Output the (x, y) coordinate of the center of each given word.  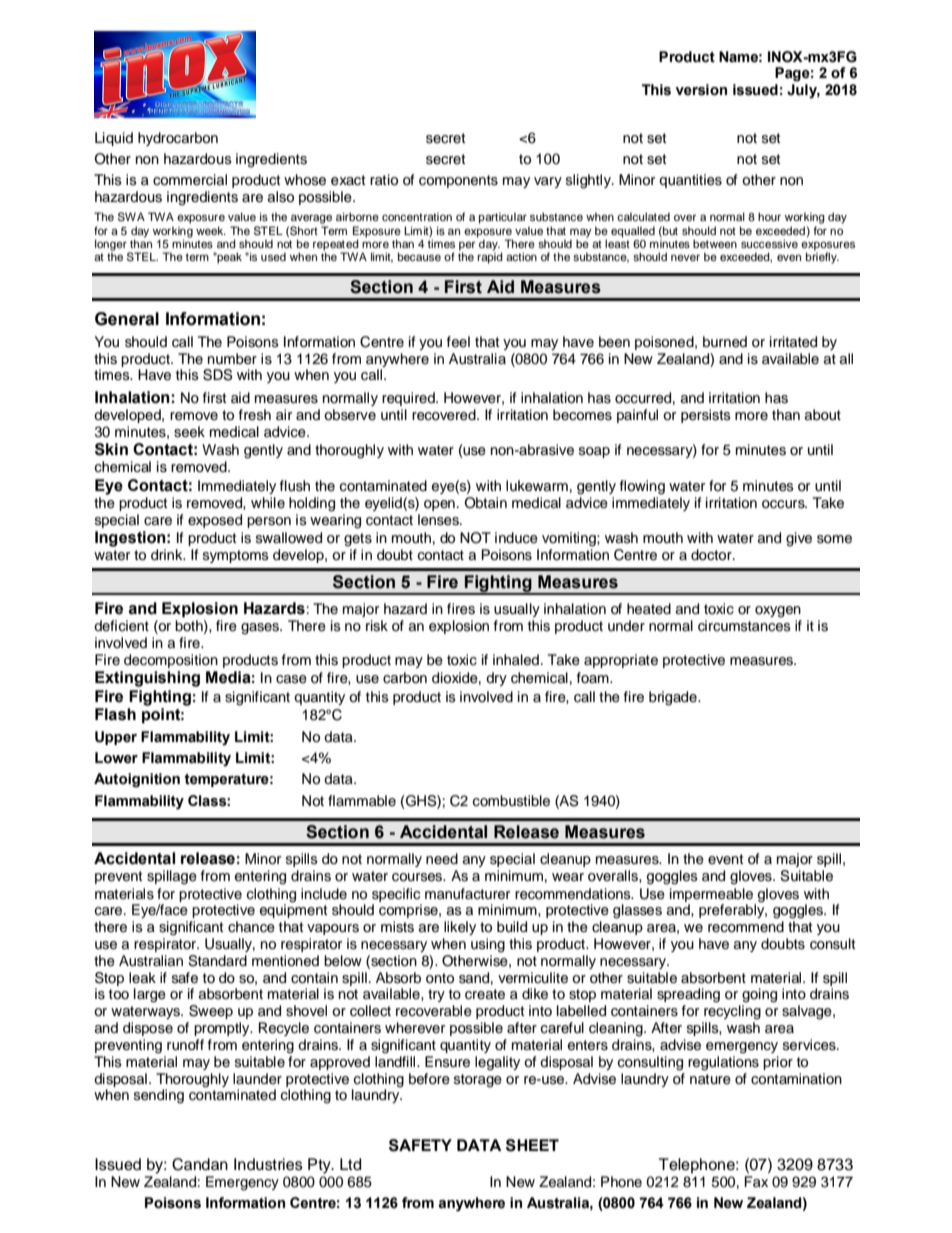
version (701, 90)
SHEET (532, 1145)
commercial (190, 180)
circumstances (744, 626)
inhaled (516, 660)
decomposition (171, 661)
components (458, 181)
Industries (268, 1164)
